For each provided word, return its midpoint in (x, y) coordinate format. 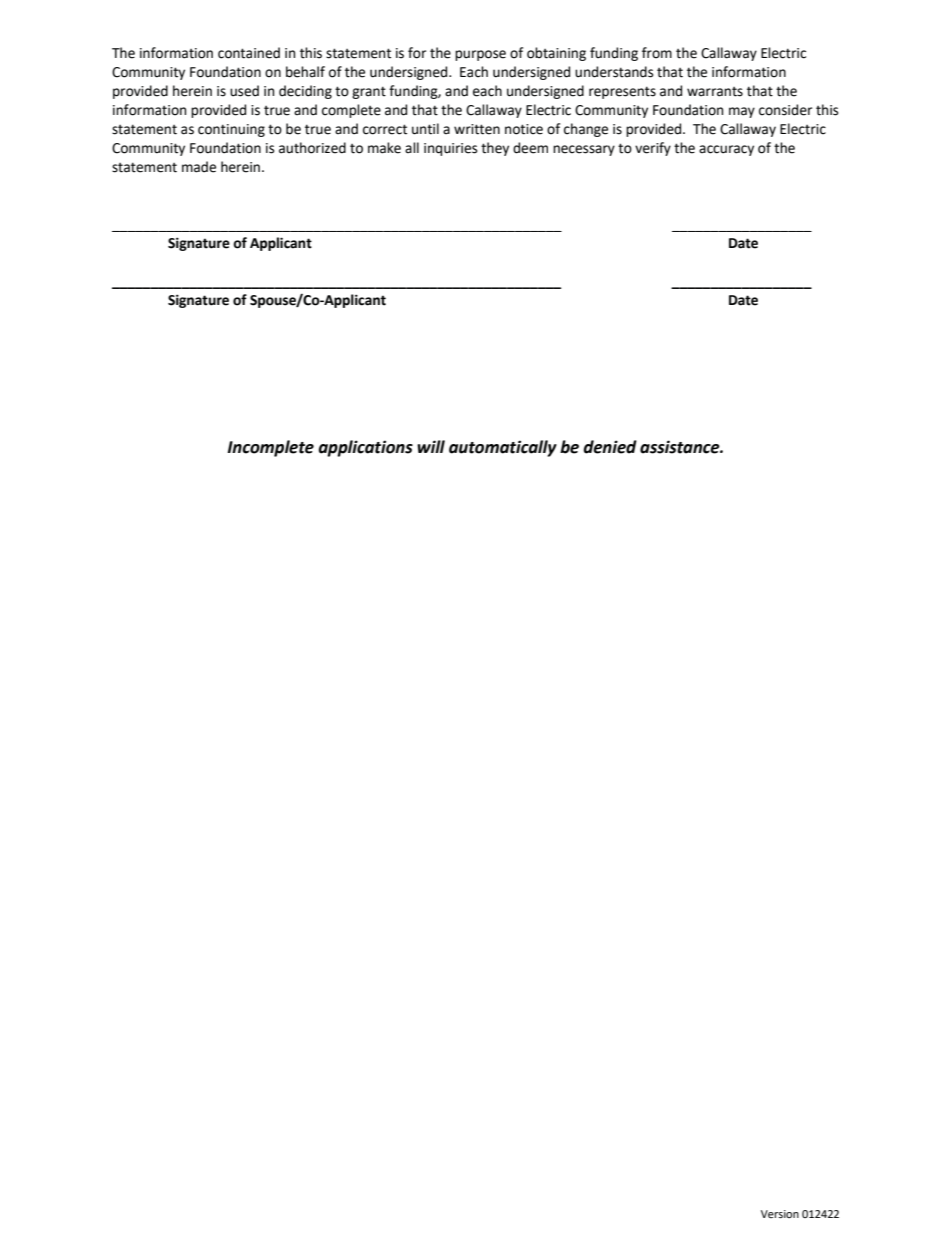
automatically (503, 448)
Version (780, 1214)
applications (365, 448)
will (431, 446)
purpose (480, 55)
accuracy (726, 150)
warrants (715, 92)
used (244, 91)
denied (610, 447)
